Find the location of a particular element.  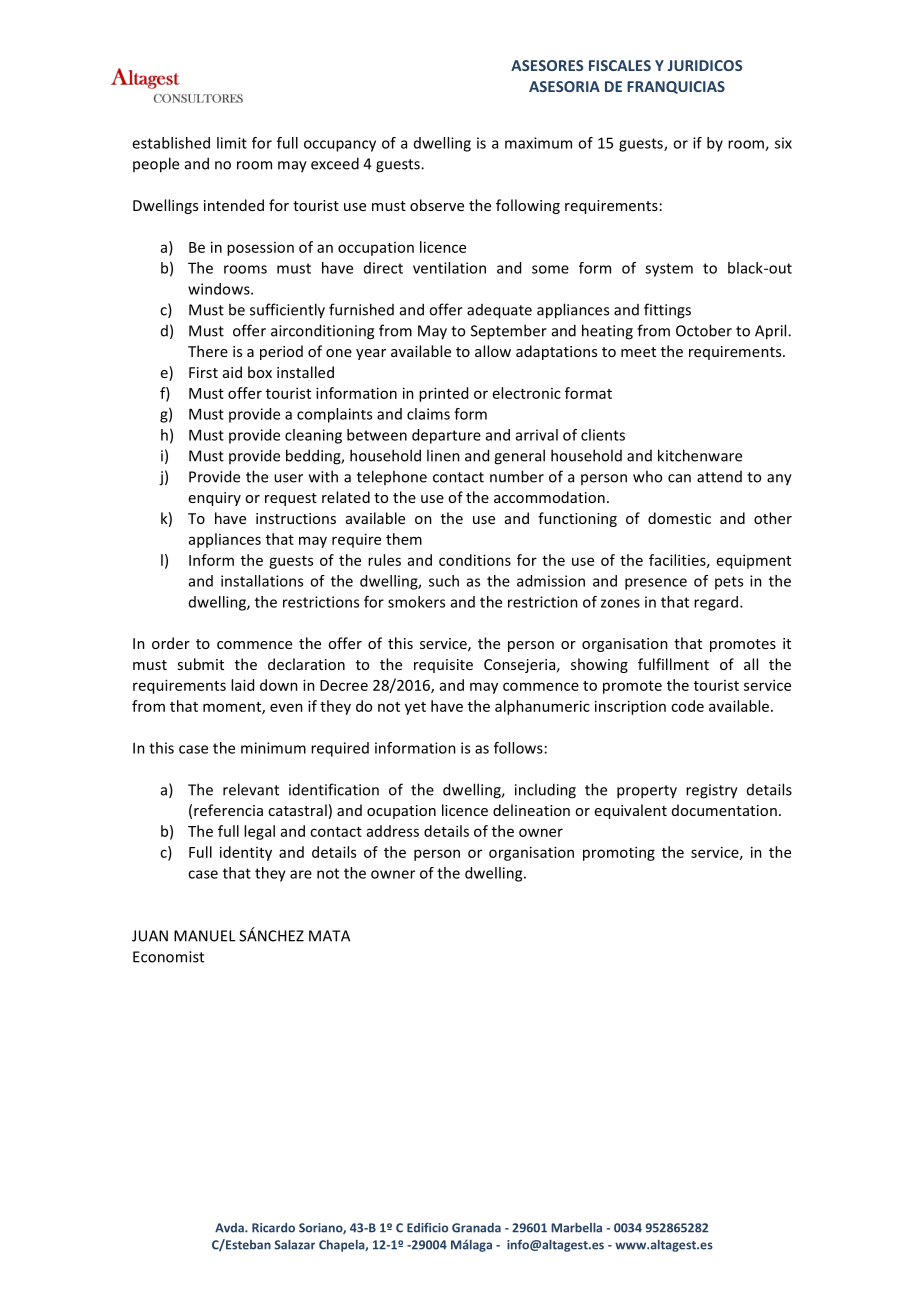

departure is located at coordinates (446, 436).
